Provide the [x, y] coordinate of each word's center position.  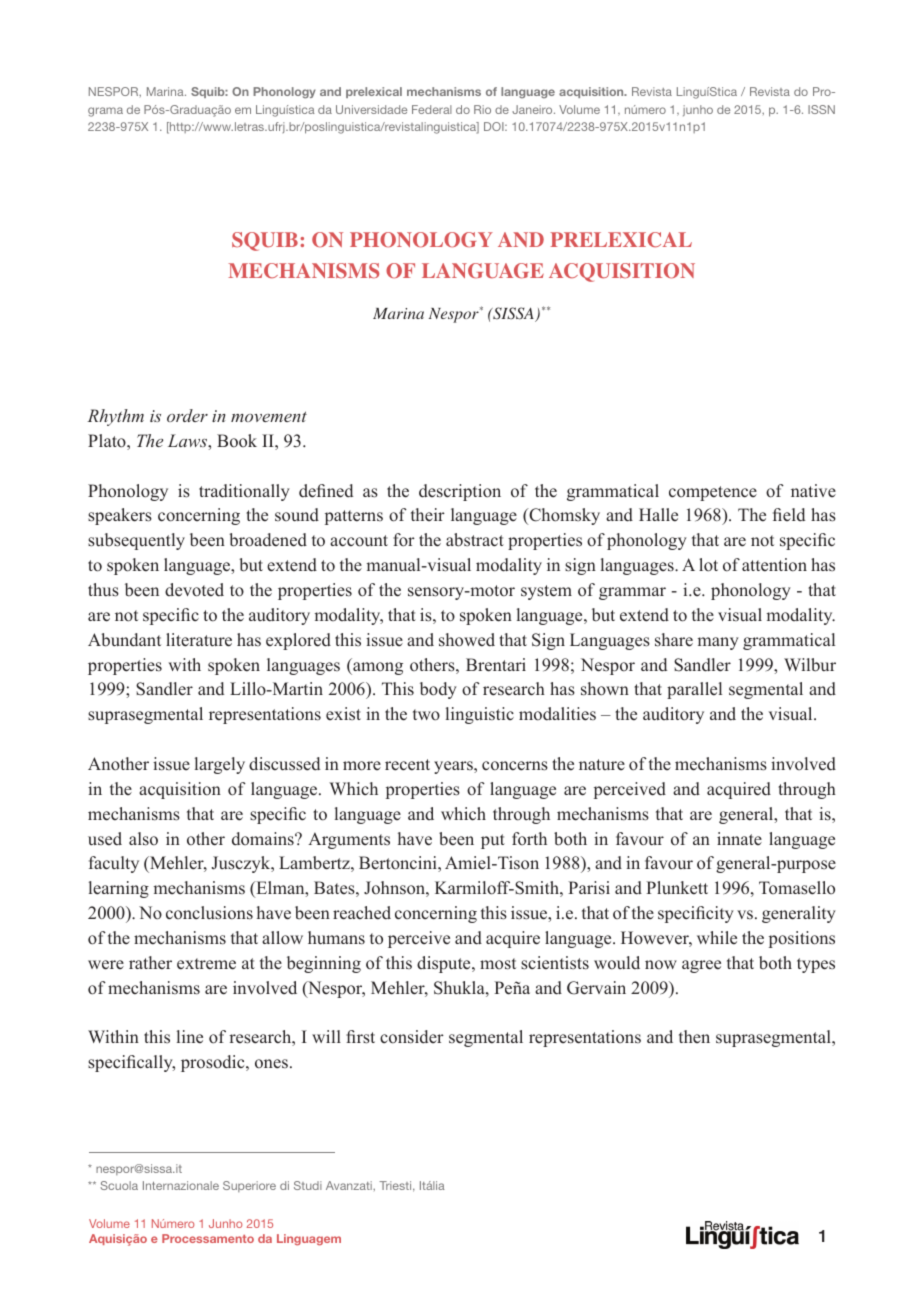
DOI [495, 126]
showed [467, 640]
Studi [308, 1185]
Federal [432, 109]
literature [199, 640]
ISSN [821, 109]
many [718, 643]
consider [412, 1037]
